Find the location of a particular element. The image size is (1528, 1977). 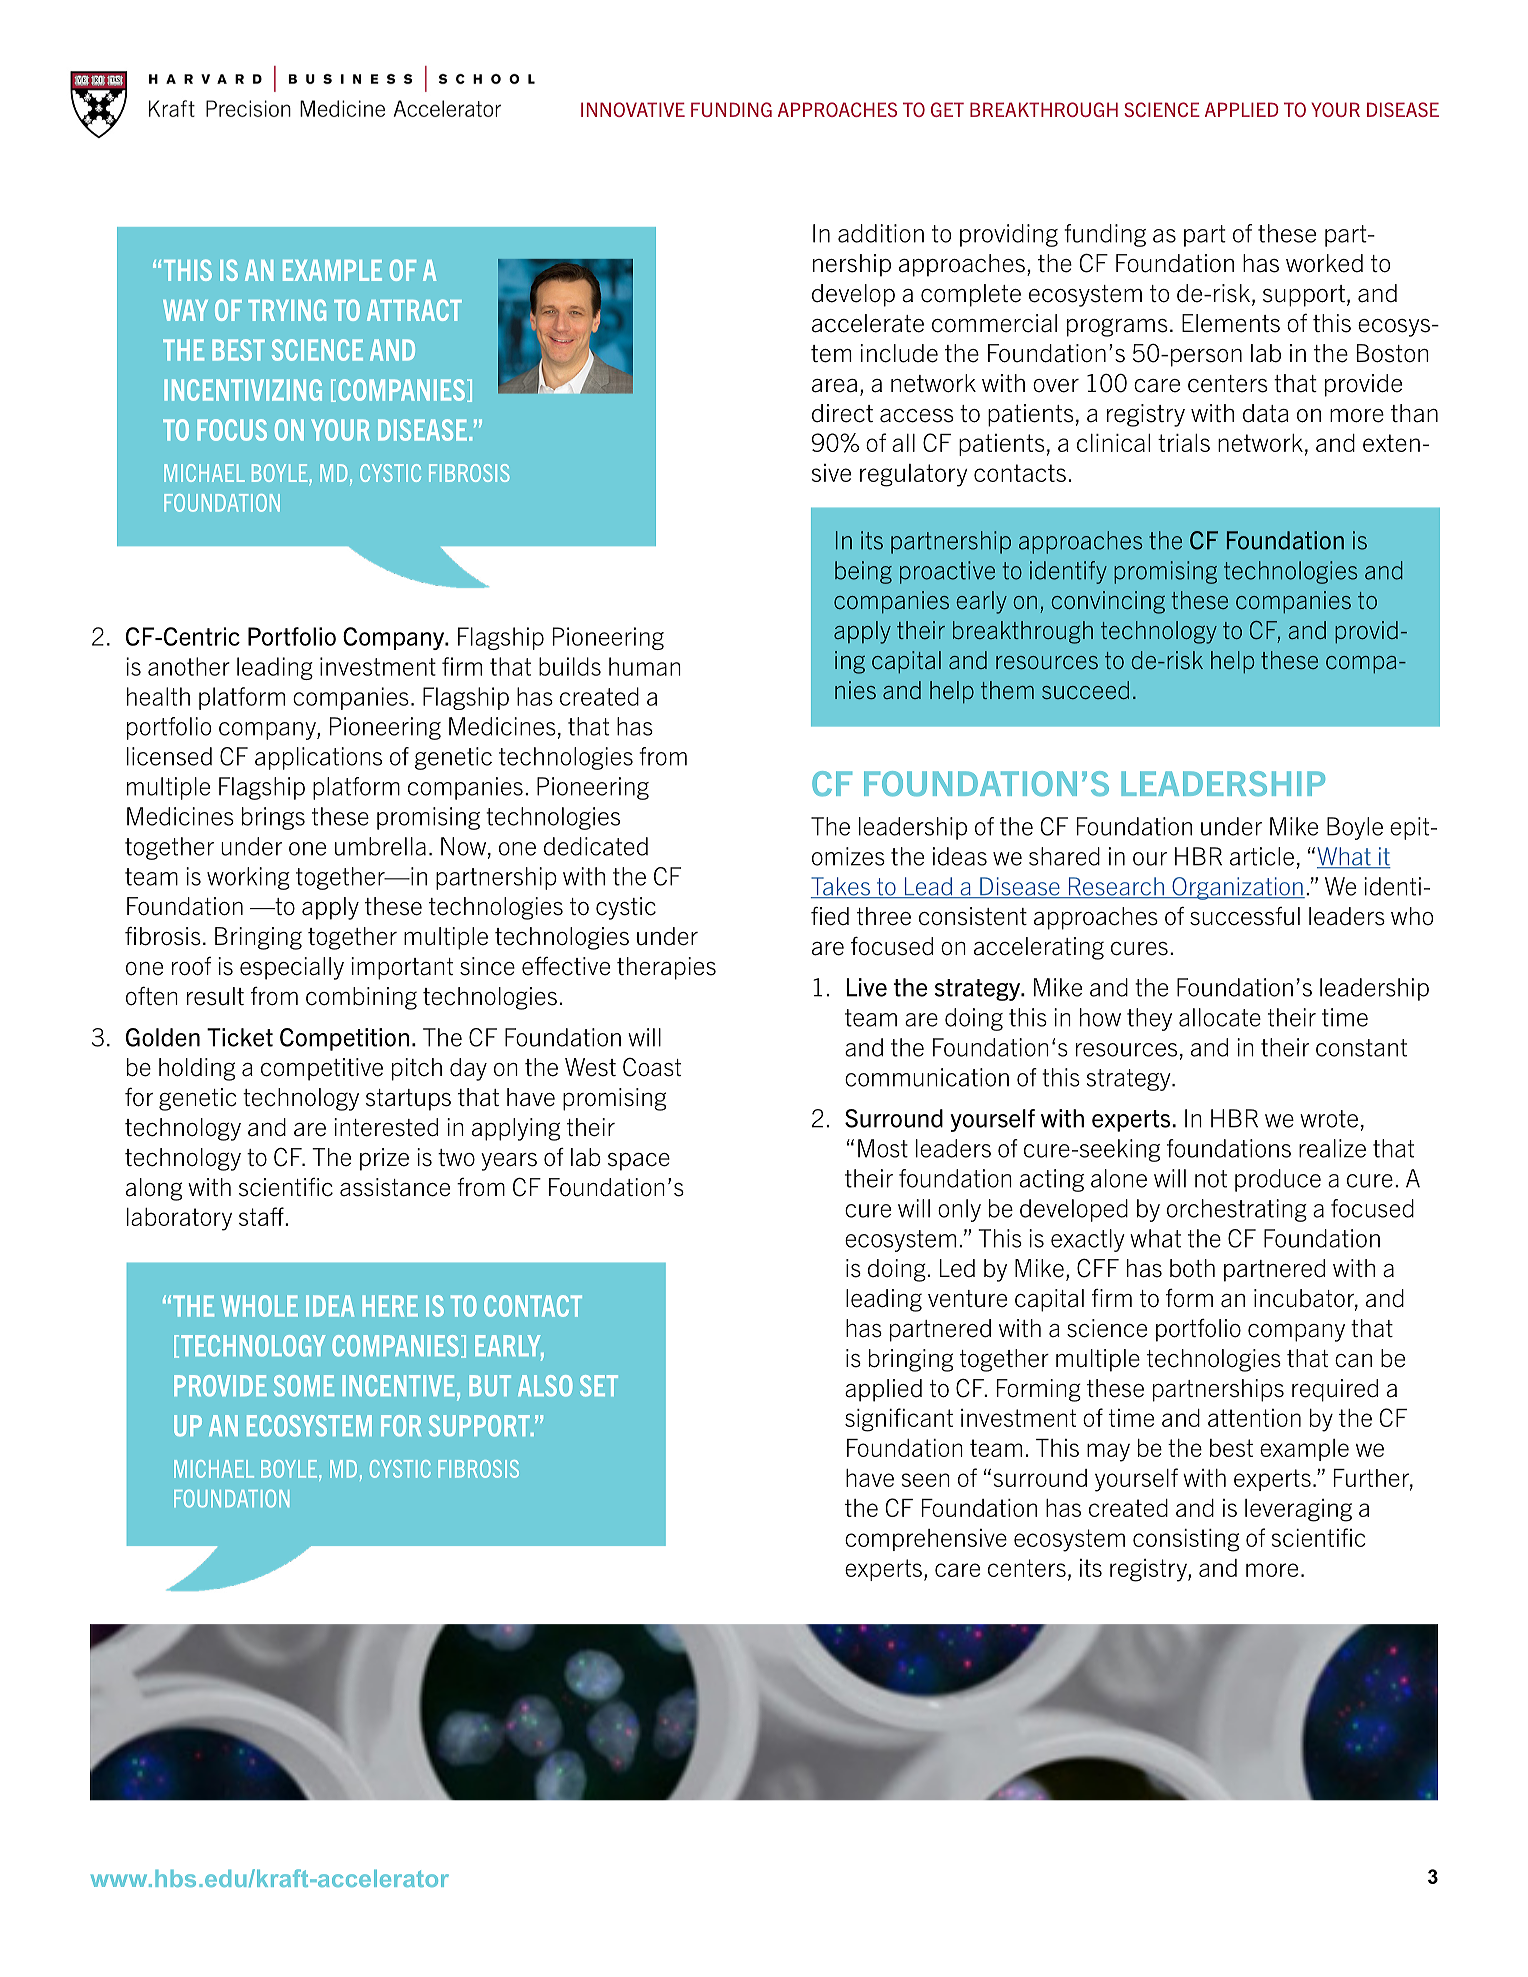

orchestrating is located at coordinates (1237, 1210).
